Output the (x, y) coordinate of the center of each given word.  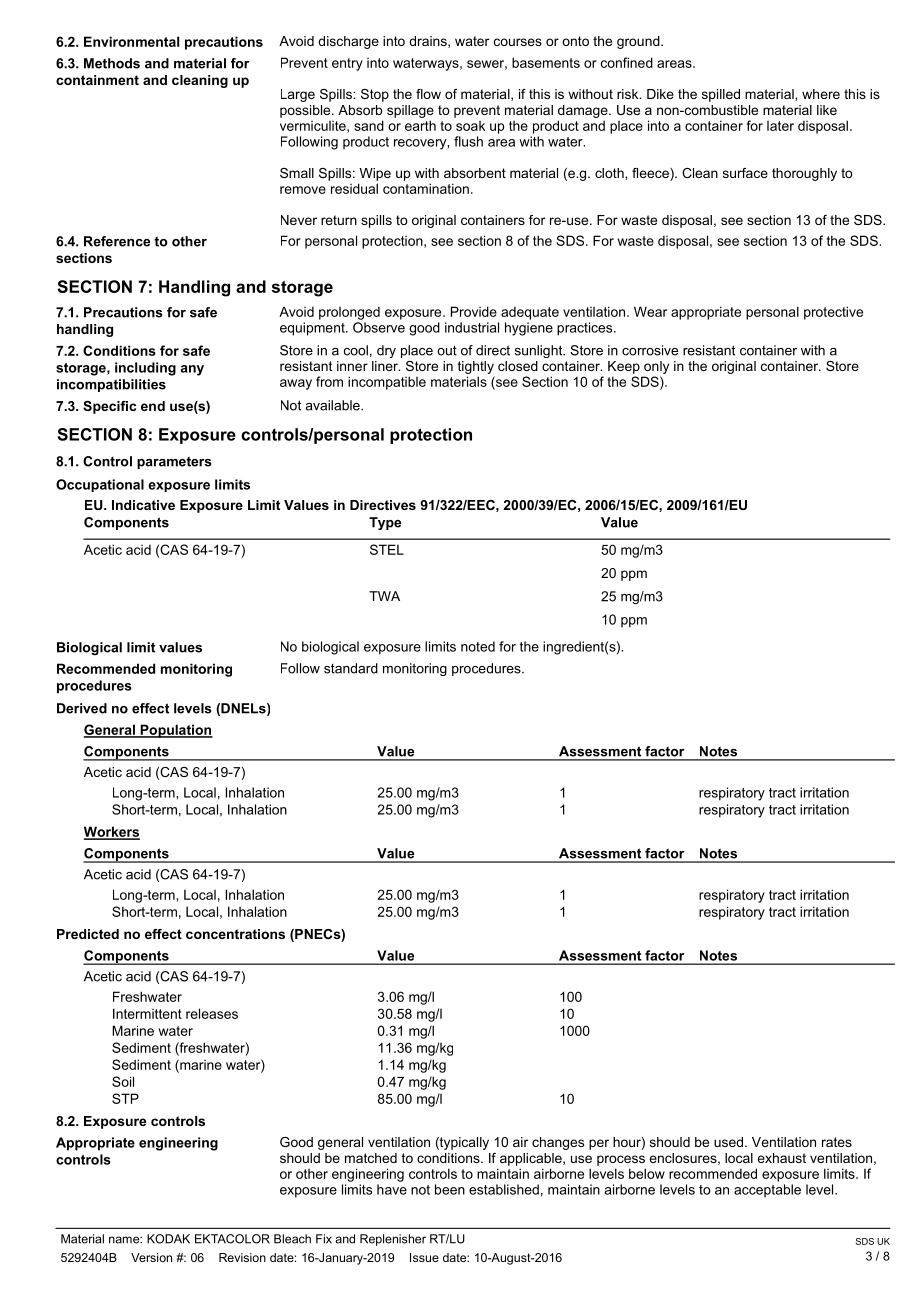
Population (175, 731)
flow (428, 94)
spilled (721, 95)
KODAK (168, 1239)
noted (478, 646)
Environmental (131, 41)
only (656, 367)
